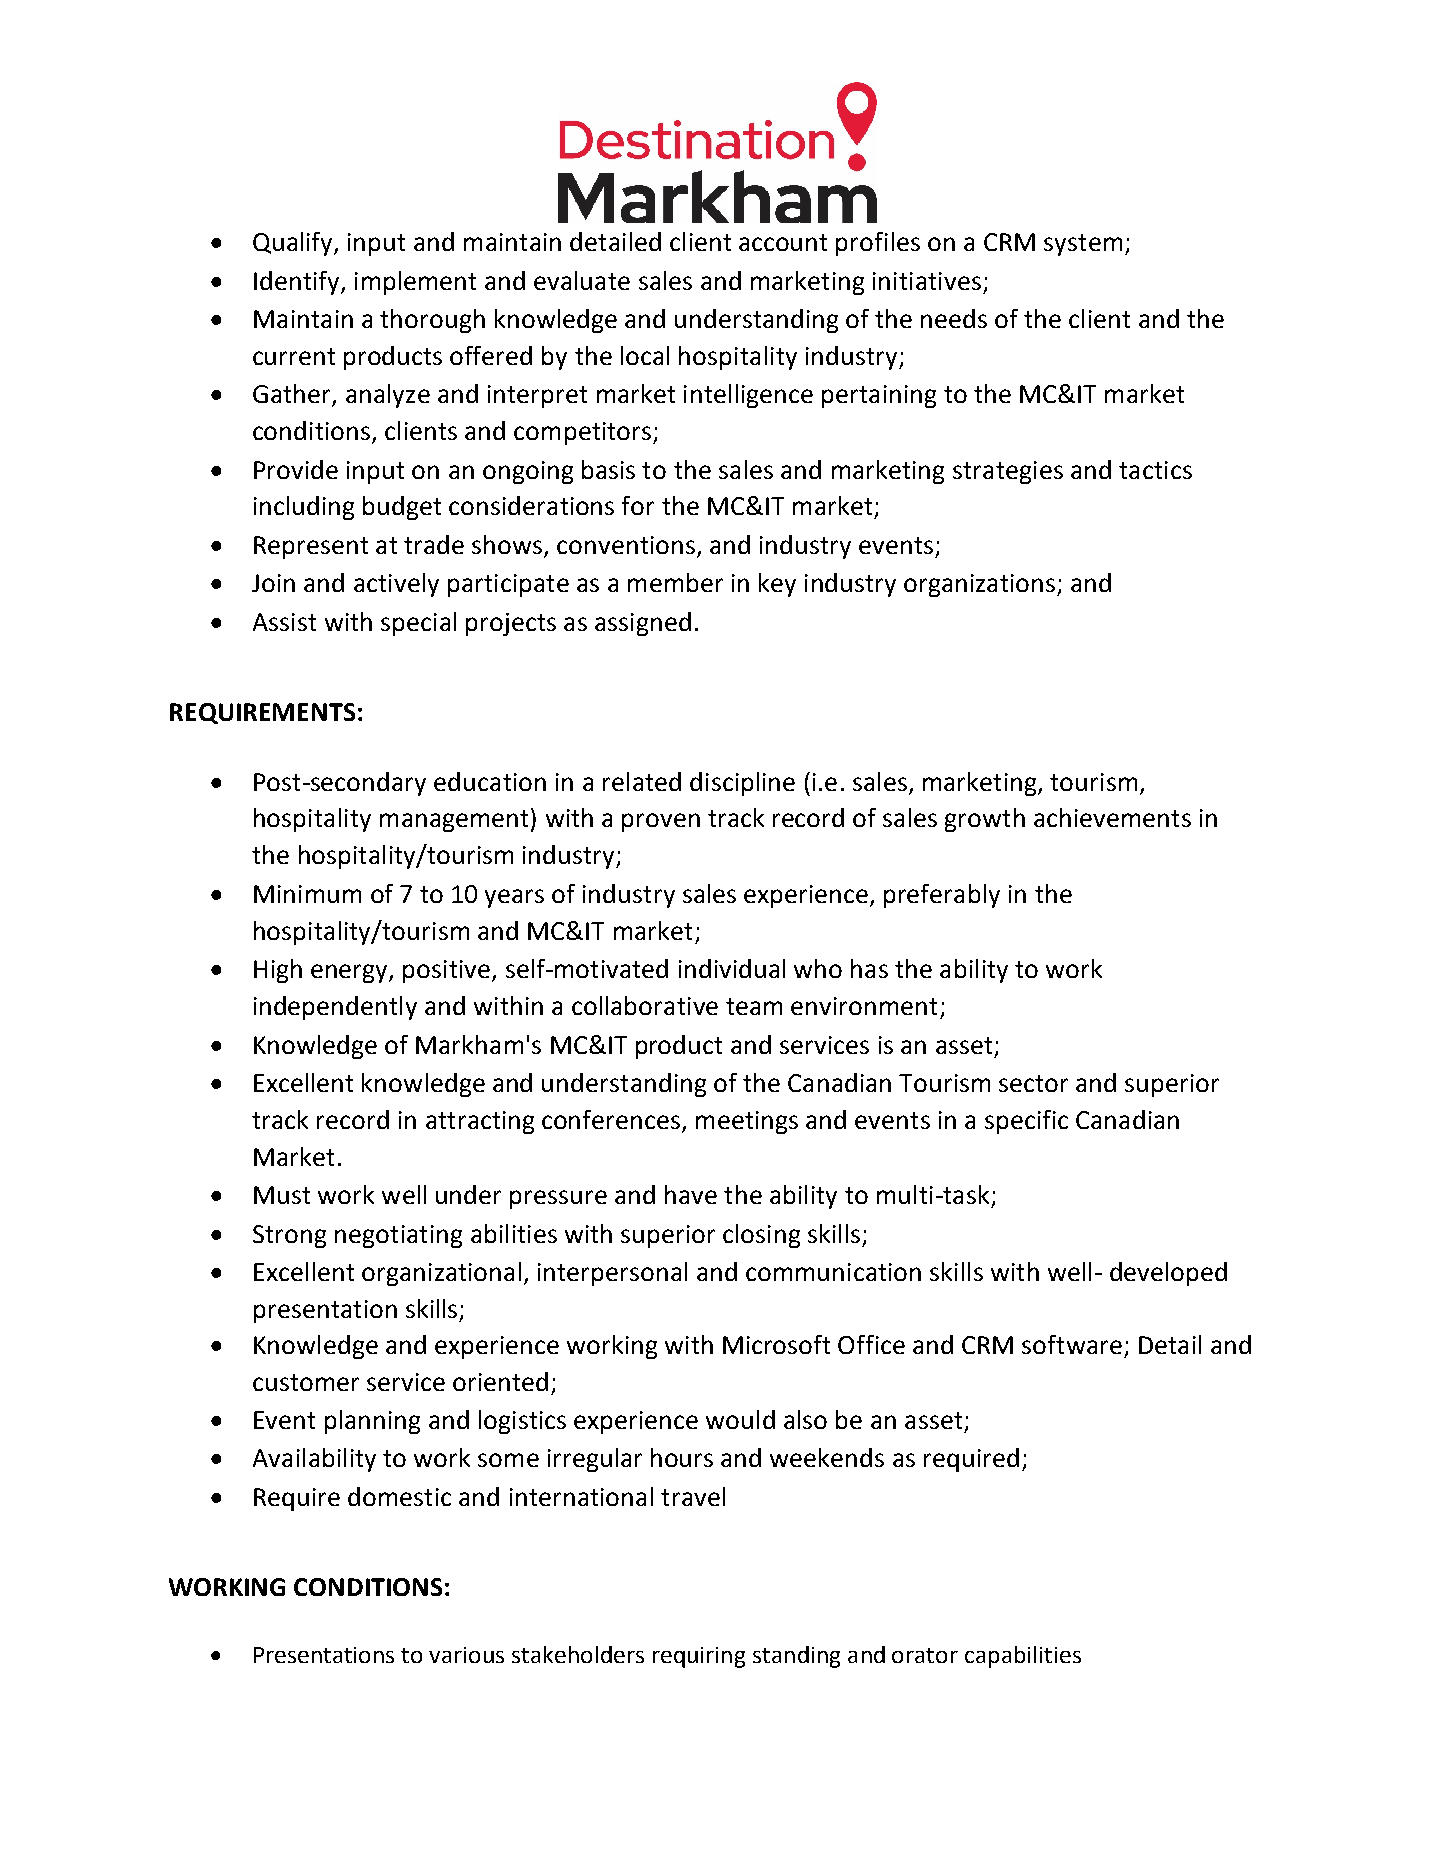 This image has width=1430, height=1850. I want to click on have, so click(691, 1194).
